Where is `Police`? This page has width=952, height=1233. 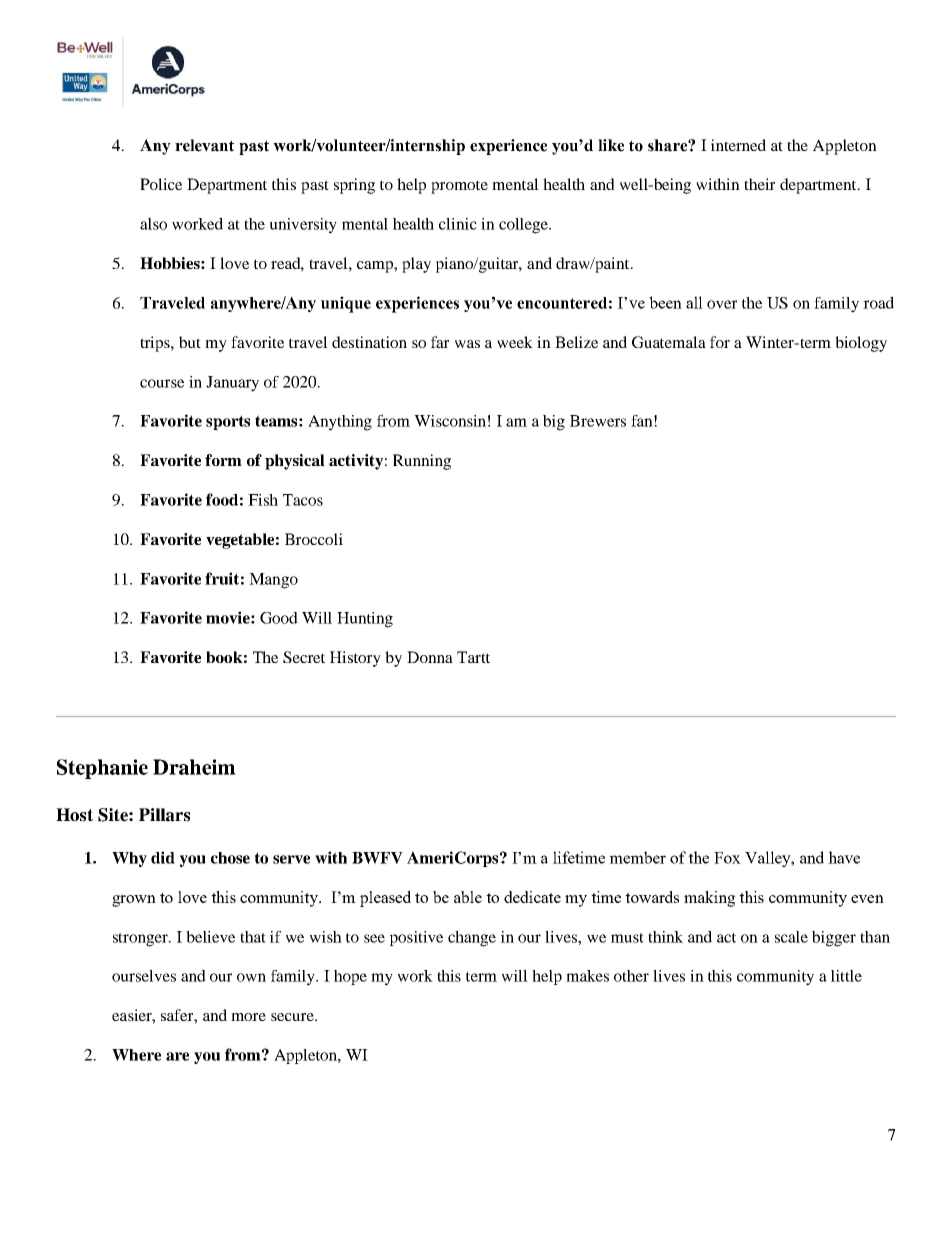
Police is located at coordinates (161, 184).
